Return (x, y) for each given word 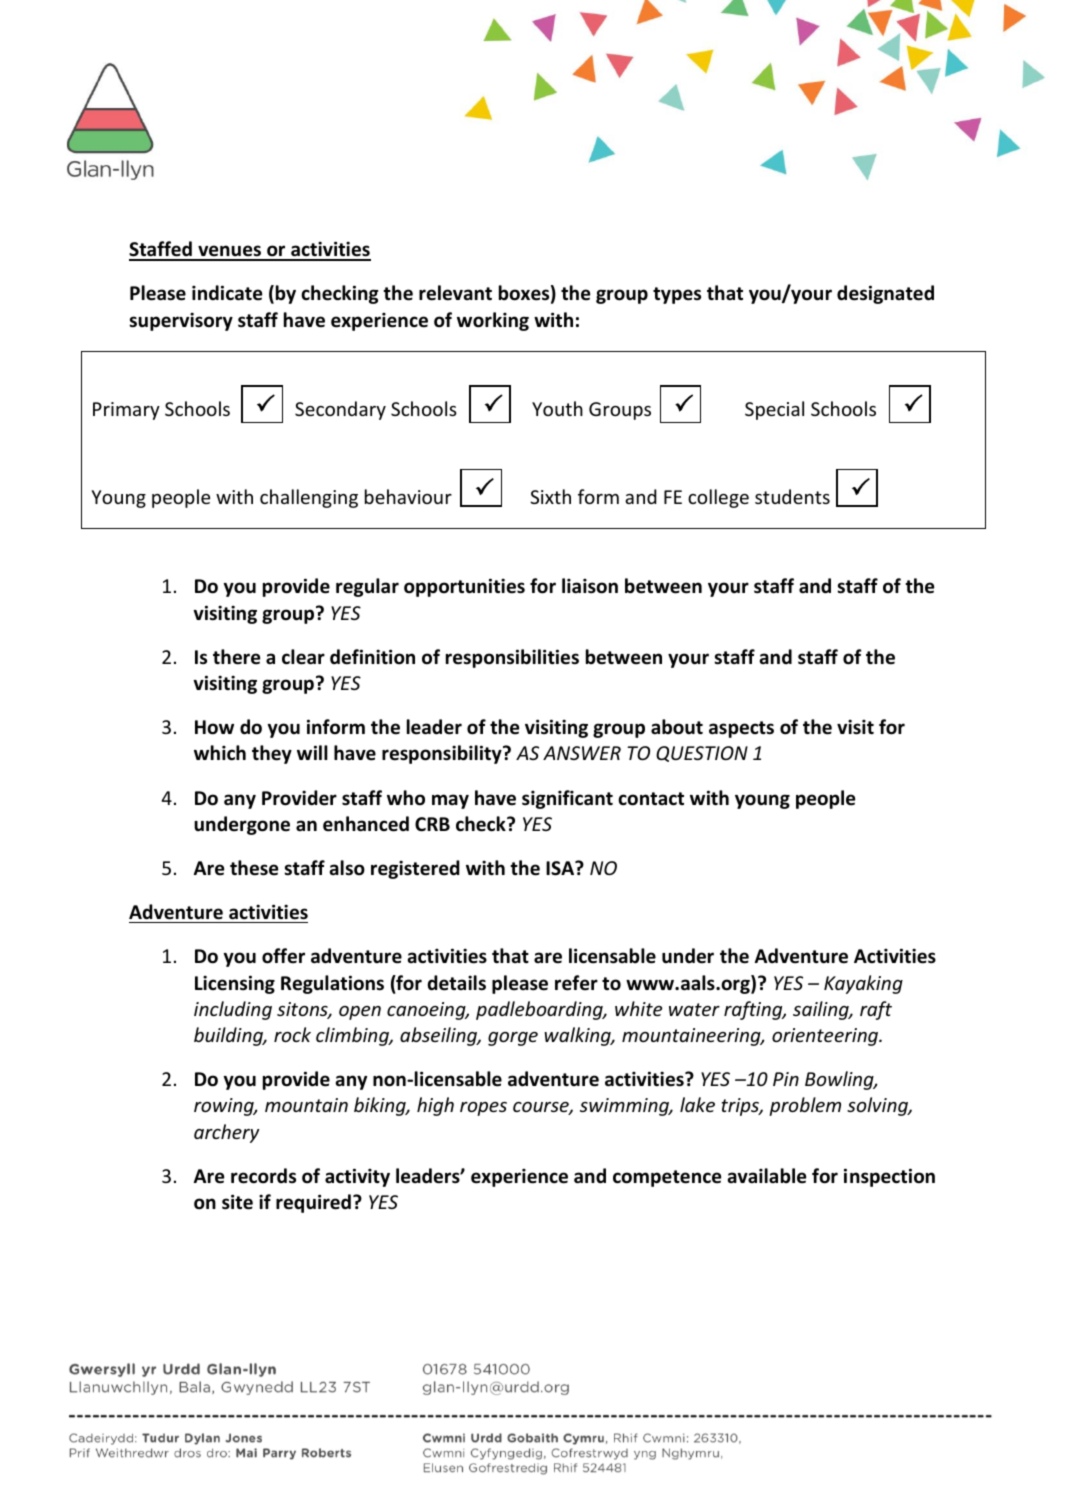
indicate (227, 293)
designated (885, 294)
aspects (741, 729)
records (263, 1176)
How (214, 727)
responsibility (443, 754)
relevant (455, 293)
